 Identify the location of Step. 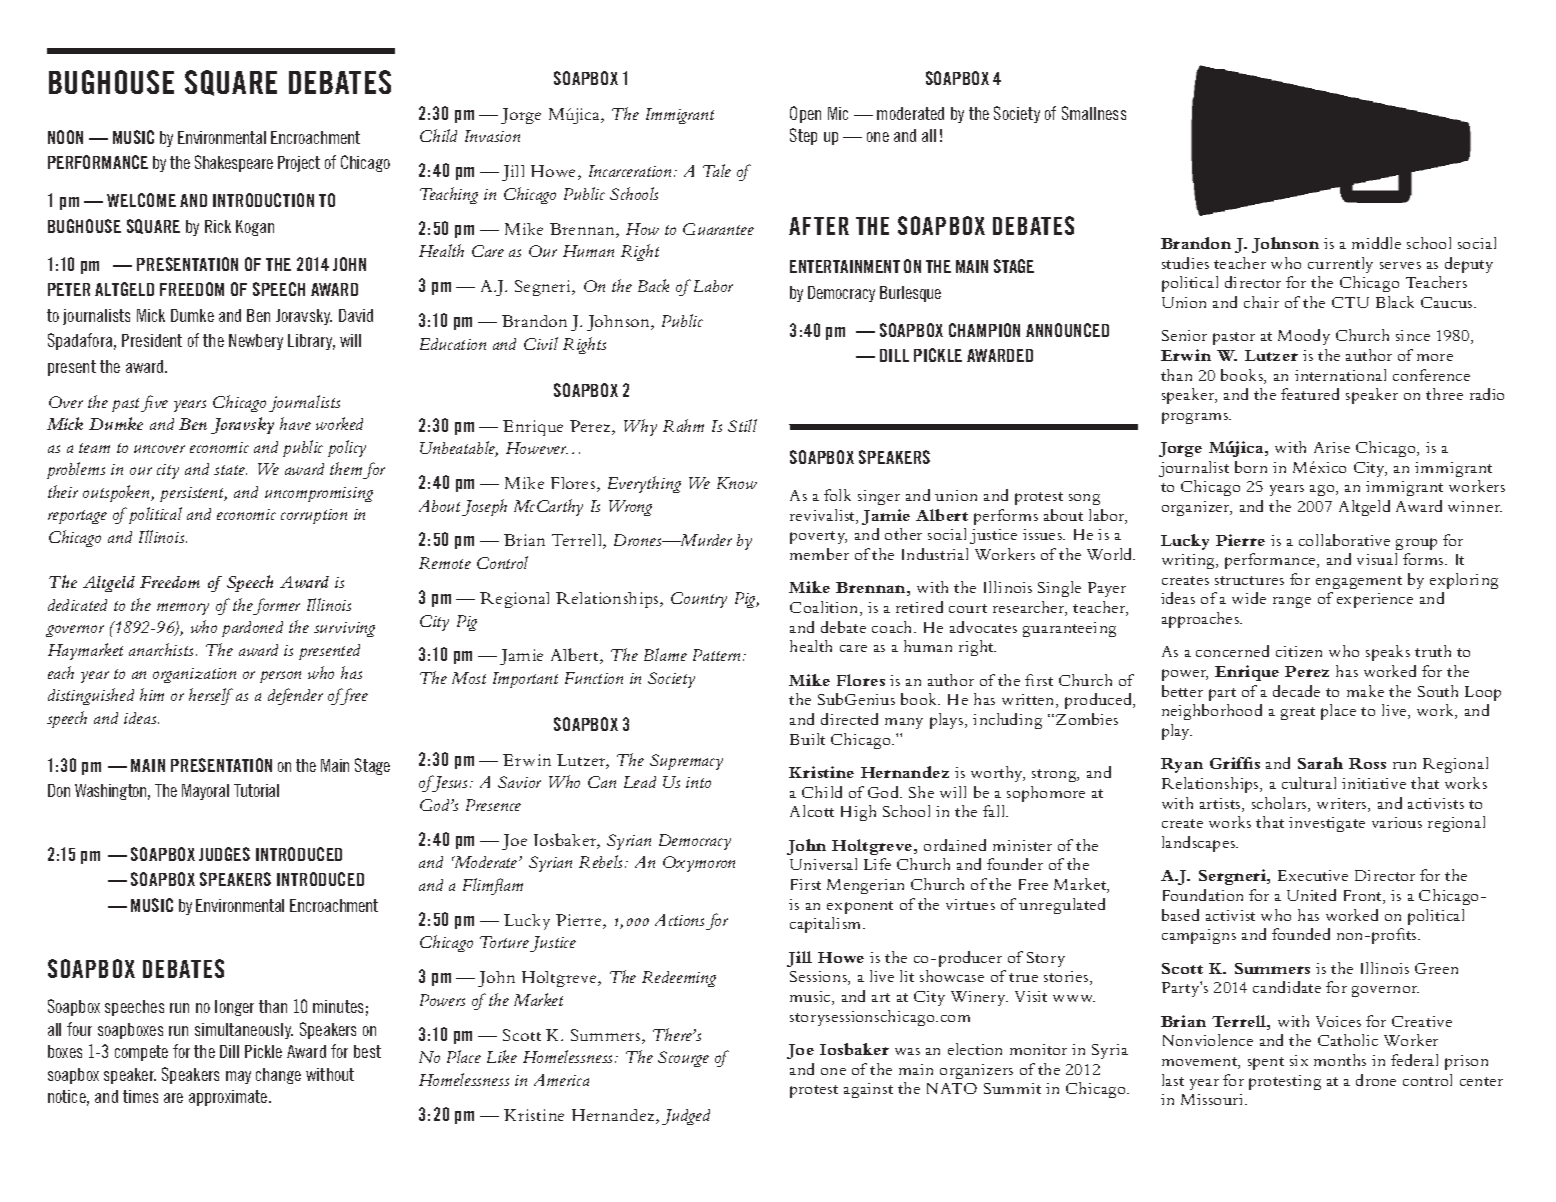
(803, 136).
